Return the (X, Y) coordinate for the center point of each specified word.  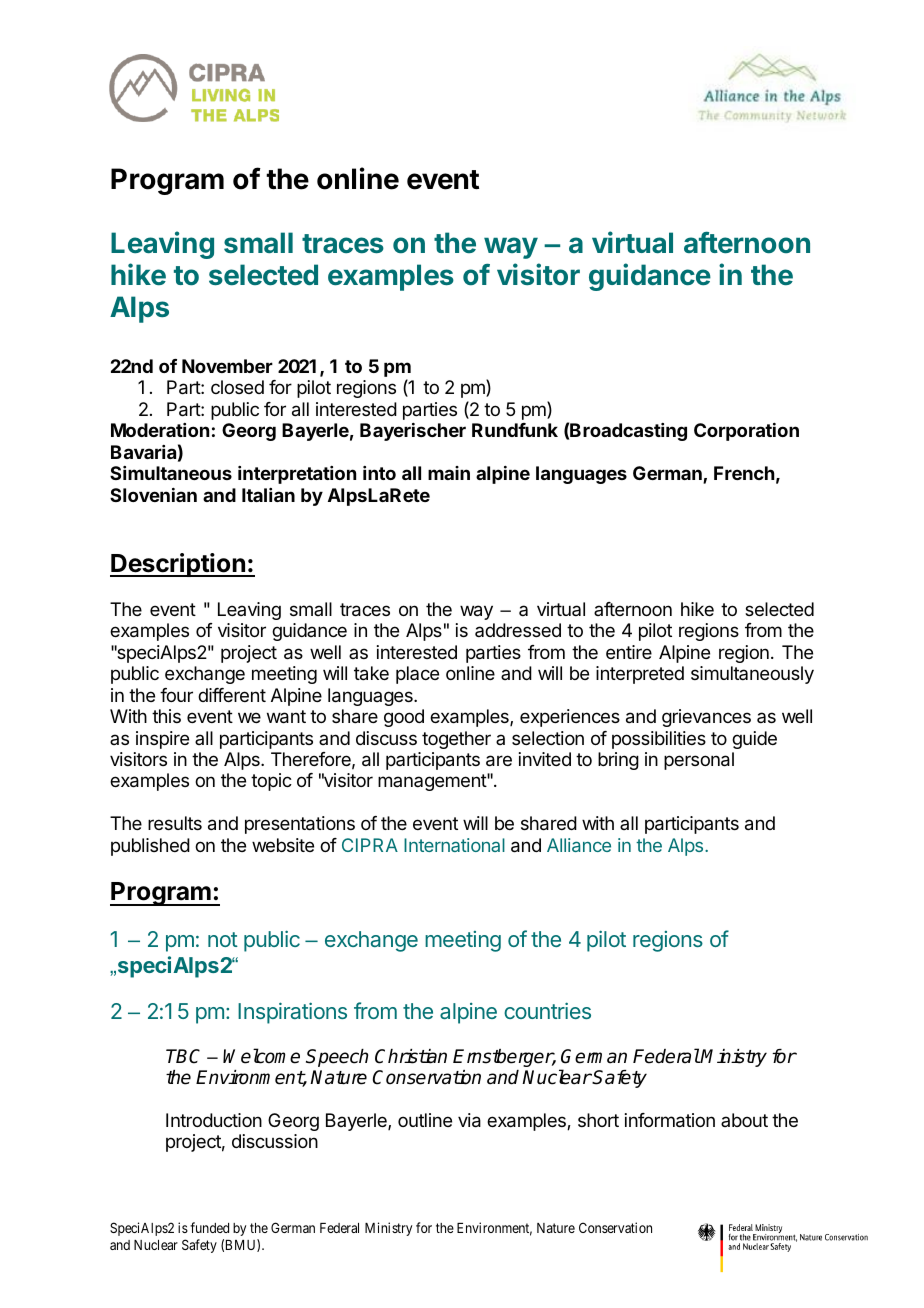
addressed (518, 630)
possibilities (659, 740)
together (456, 740)
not (223, 939)
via (469, 1120)
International (454, 845)
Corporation (746, 432)
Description (178, 565)
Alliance (579, 845)
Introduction (214, 1120)
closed (237, 387)
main (449, 473)
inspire (162, 740)
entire (629, 652)
